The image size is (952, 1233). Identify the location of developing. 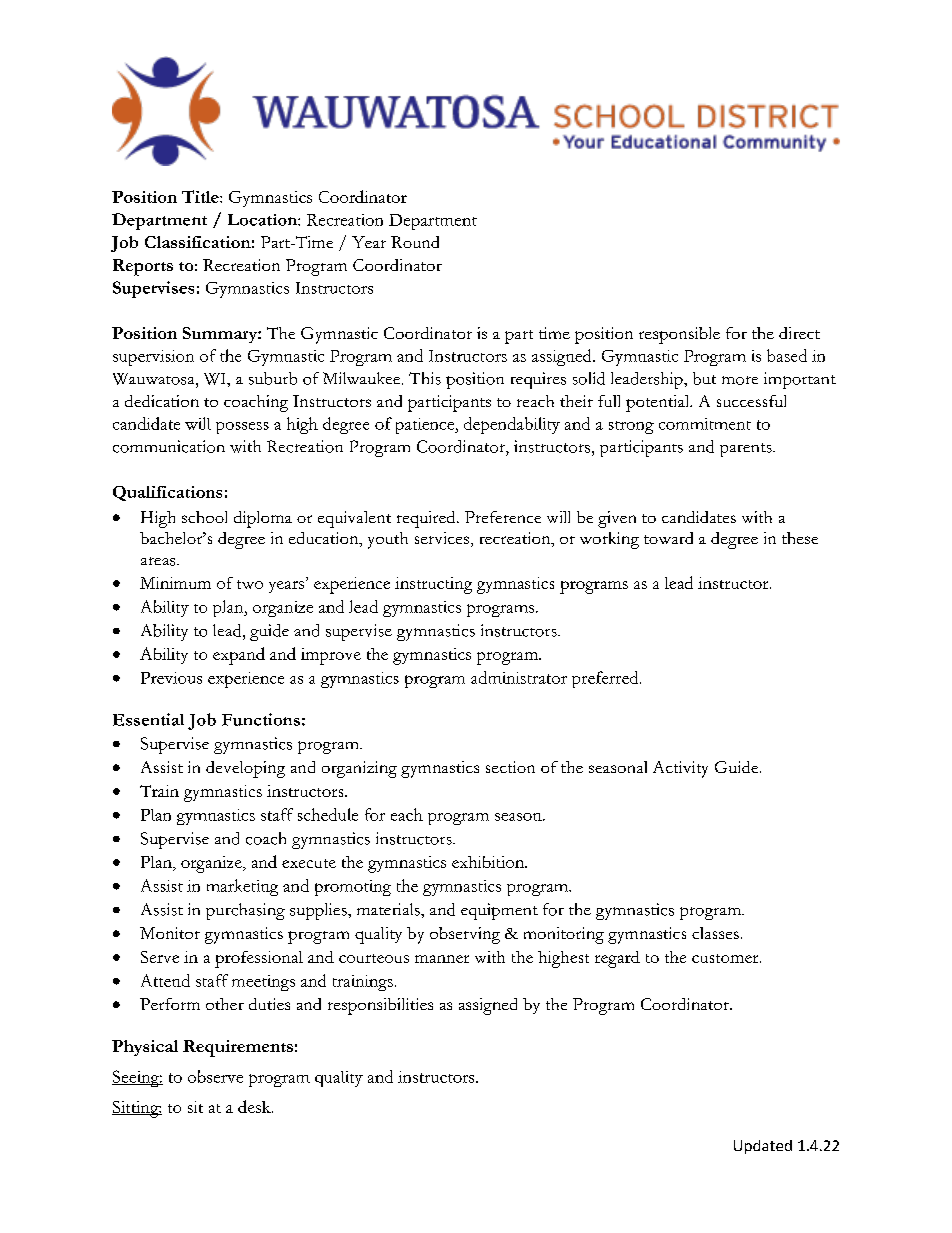
(245, 769).
